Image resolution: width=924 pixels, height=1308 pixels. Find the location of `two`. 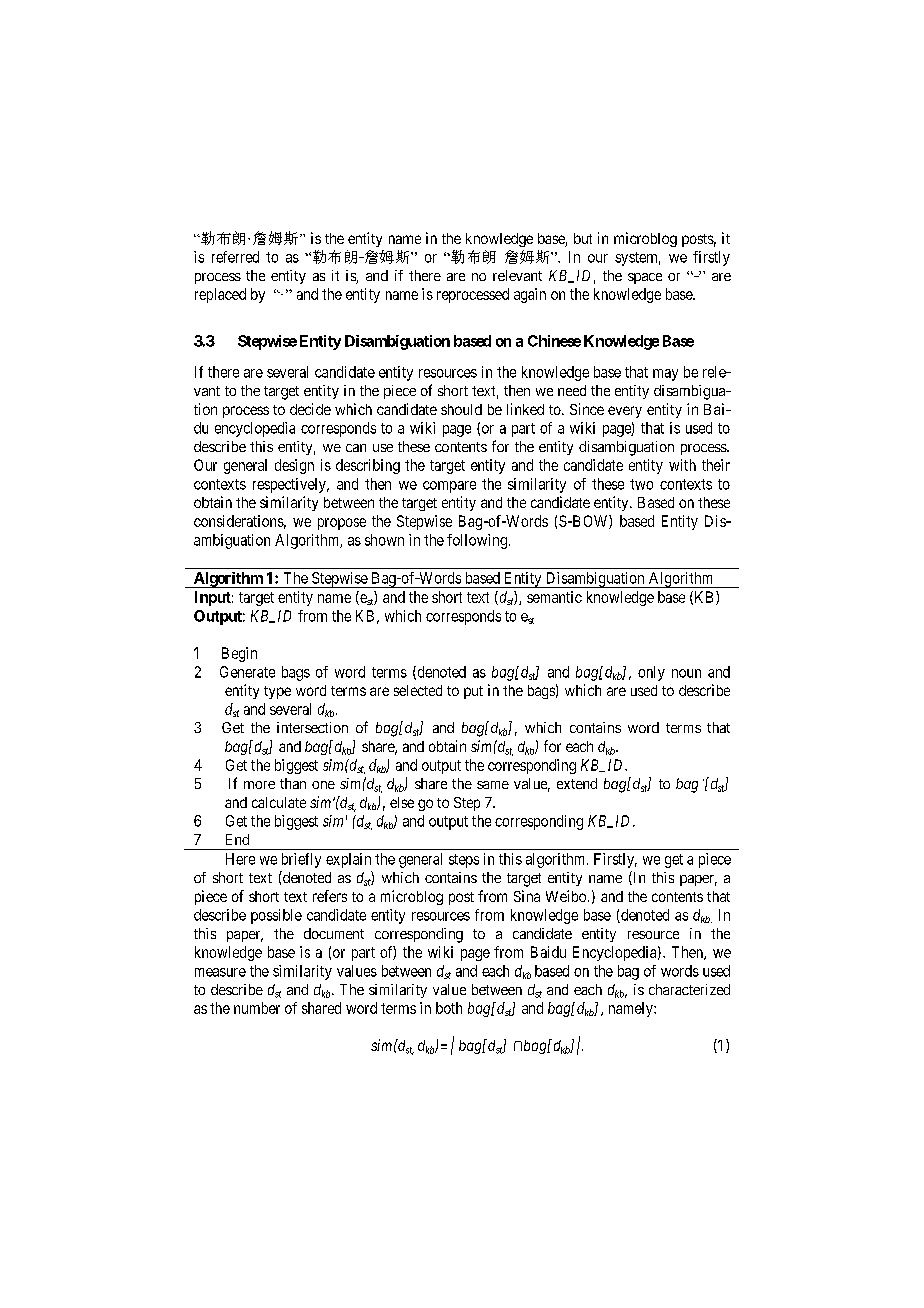

two is located at coordinates (641, 484).
